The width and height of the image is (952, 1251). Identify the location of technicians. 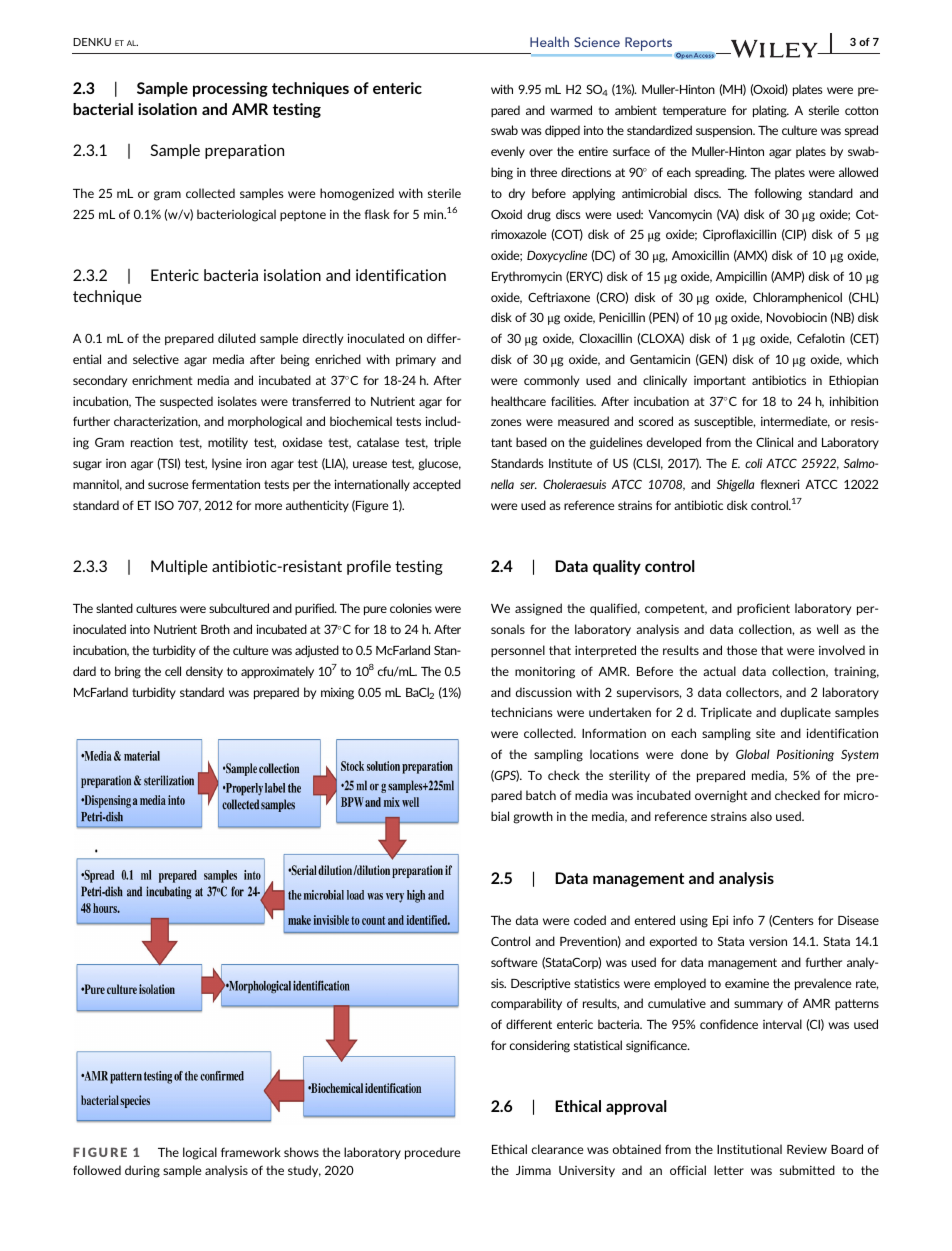
(521, 712).
